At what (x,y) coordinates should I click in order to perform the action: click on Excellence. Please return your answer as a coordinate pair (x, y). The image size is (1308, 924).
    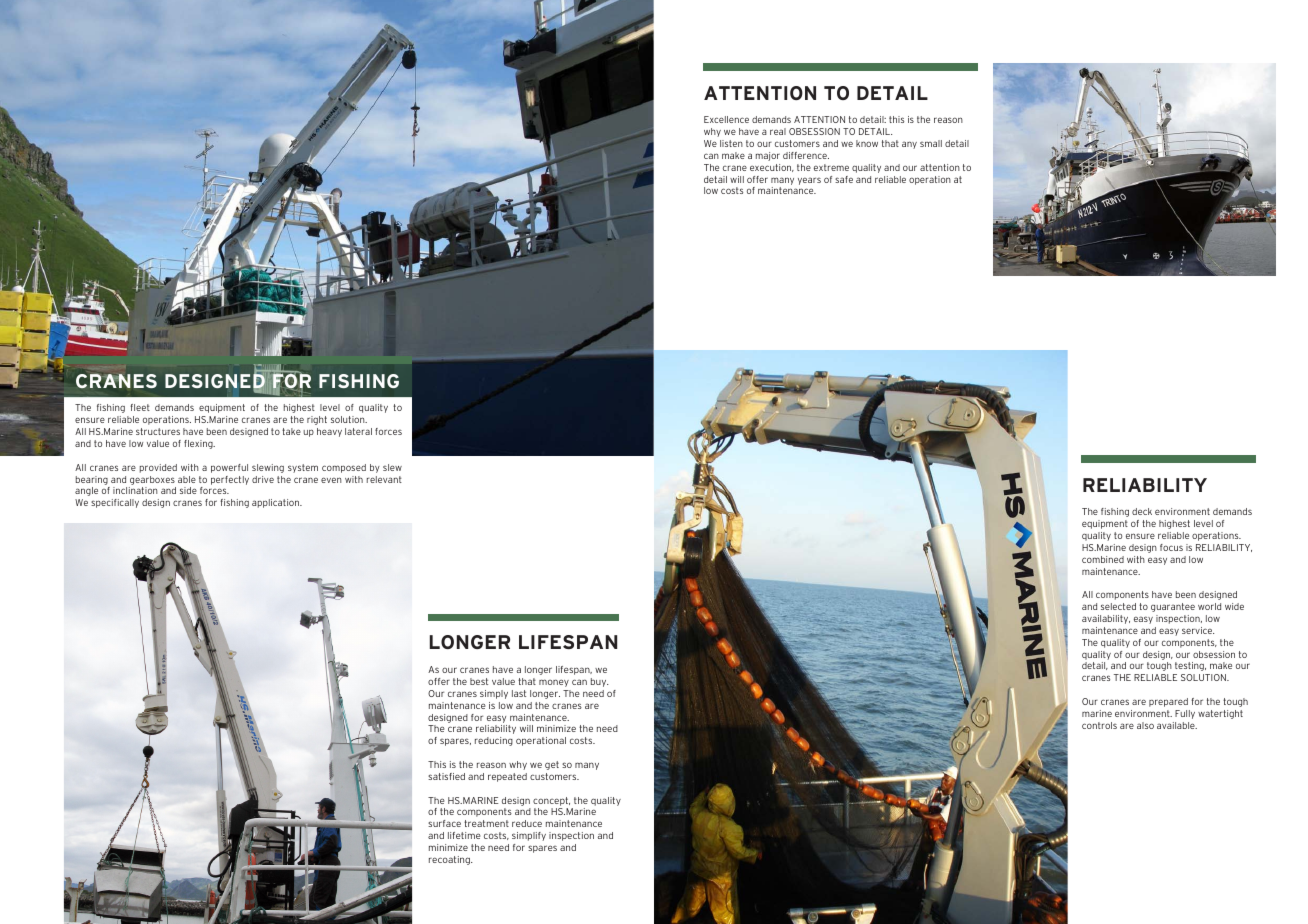
    Looking at the image, I should click on (726, 119).
